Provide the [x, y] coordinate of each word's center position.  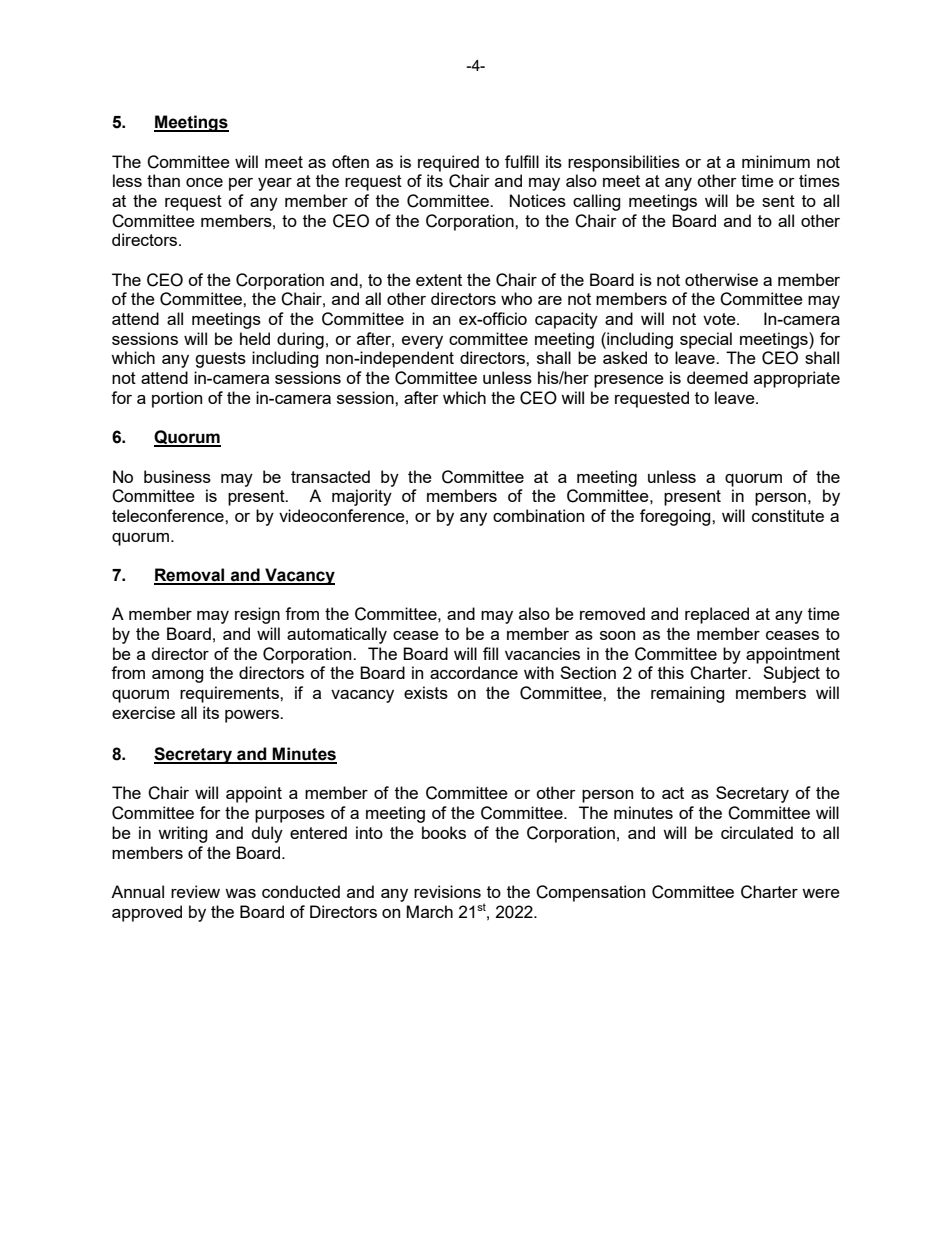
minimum [776, 161]
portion [177, 399]
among [178, 676]
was [240, 893]
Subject [791, 674]
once [204, 182]
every [422, 342]
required [448, 163]
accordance [474, 672]
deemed [717, 377]
